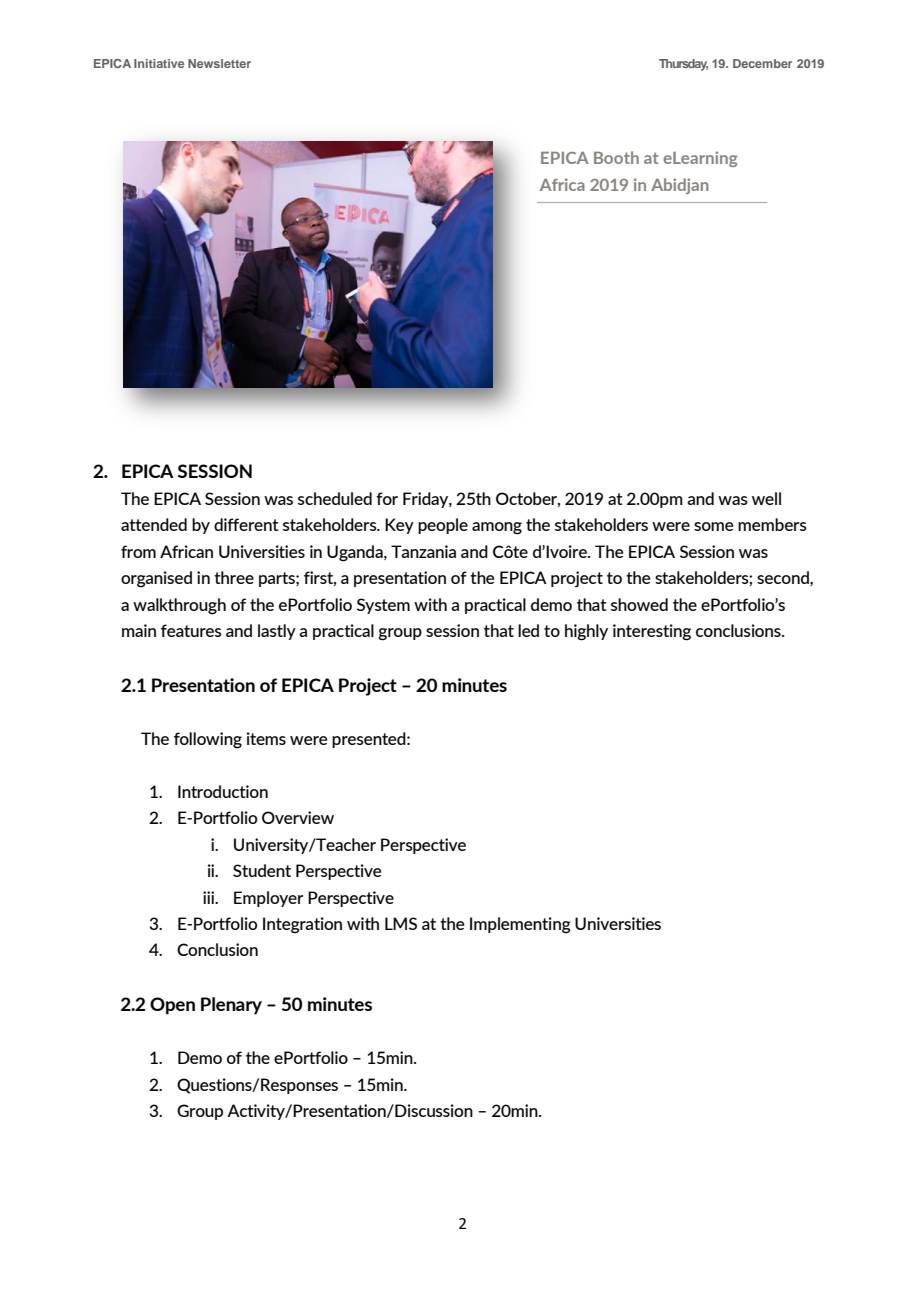 The height and width of the document is (1309, 924). What do you see at coordinates (246, 524) in the document?
I see `different` at bounding box center [246, 524].
